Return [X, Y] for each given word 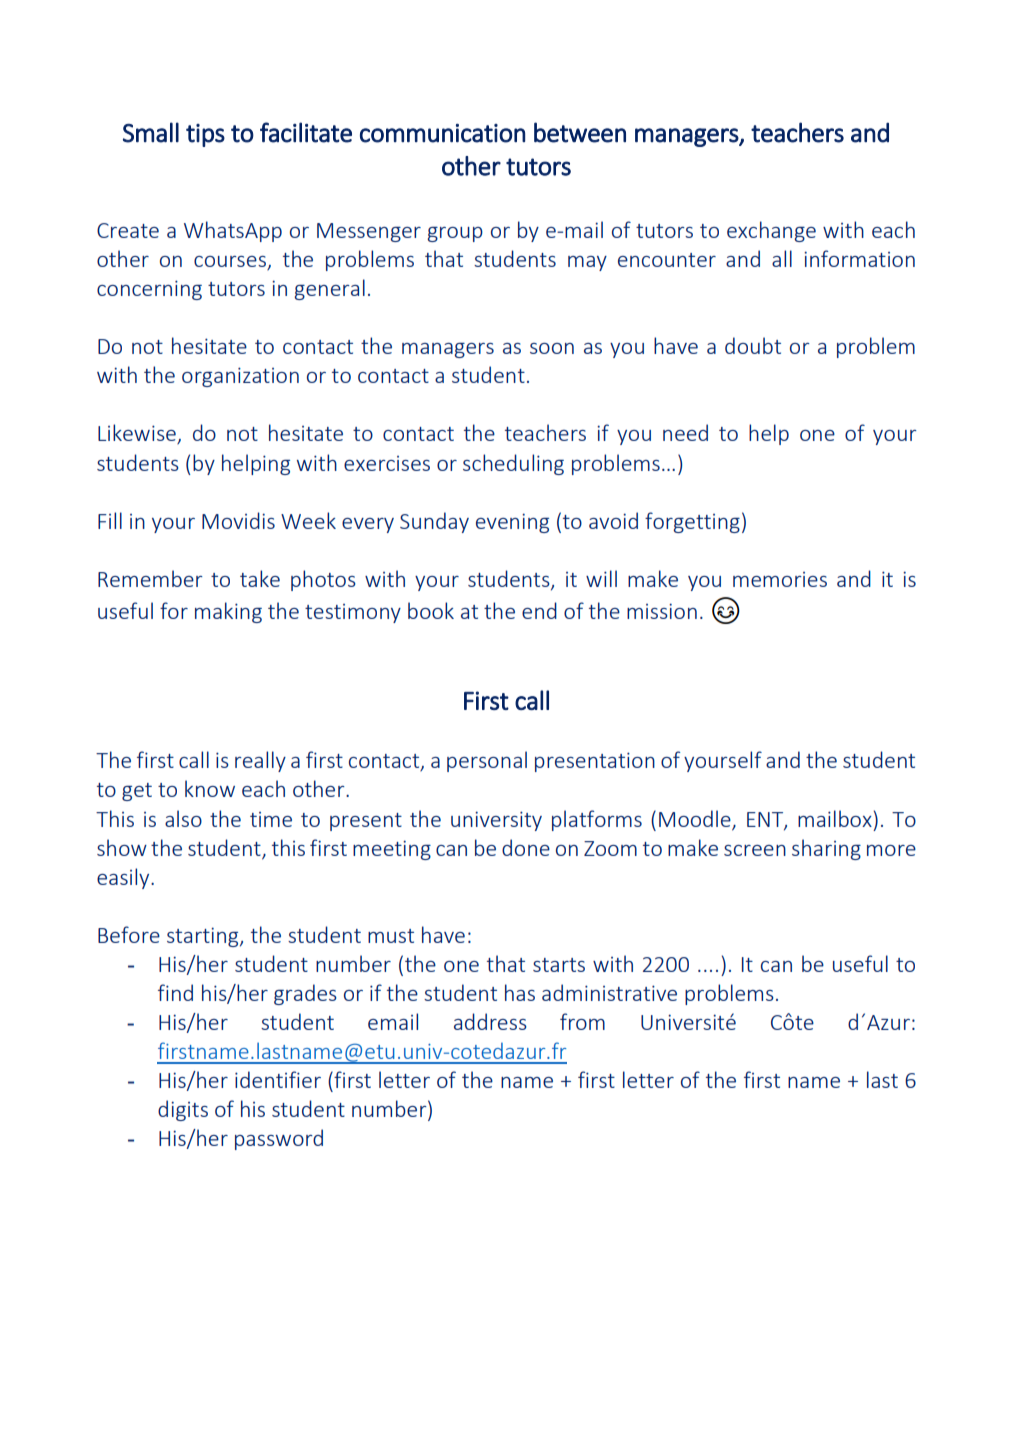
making [228, 612]
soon [552, 348]
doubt [753, 345]
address [490, 1021]
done [526, 847]
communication [442, 133]
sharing [826, 849]
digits [183, 1110]
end [539, 610]
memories [780, 579]
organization [240, 377]
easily [124, 878]
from [582, 1021]
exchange [771, 231]
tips [205, 135]
